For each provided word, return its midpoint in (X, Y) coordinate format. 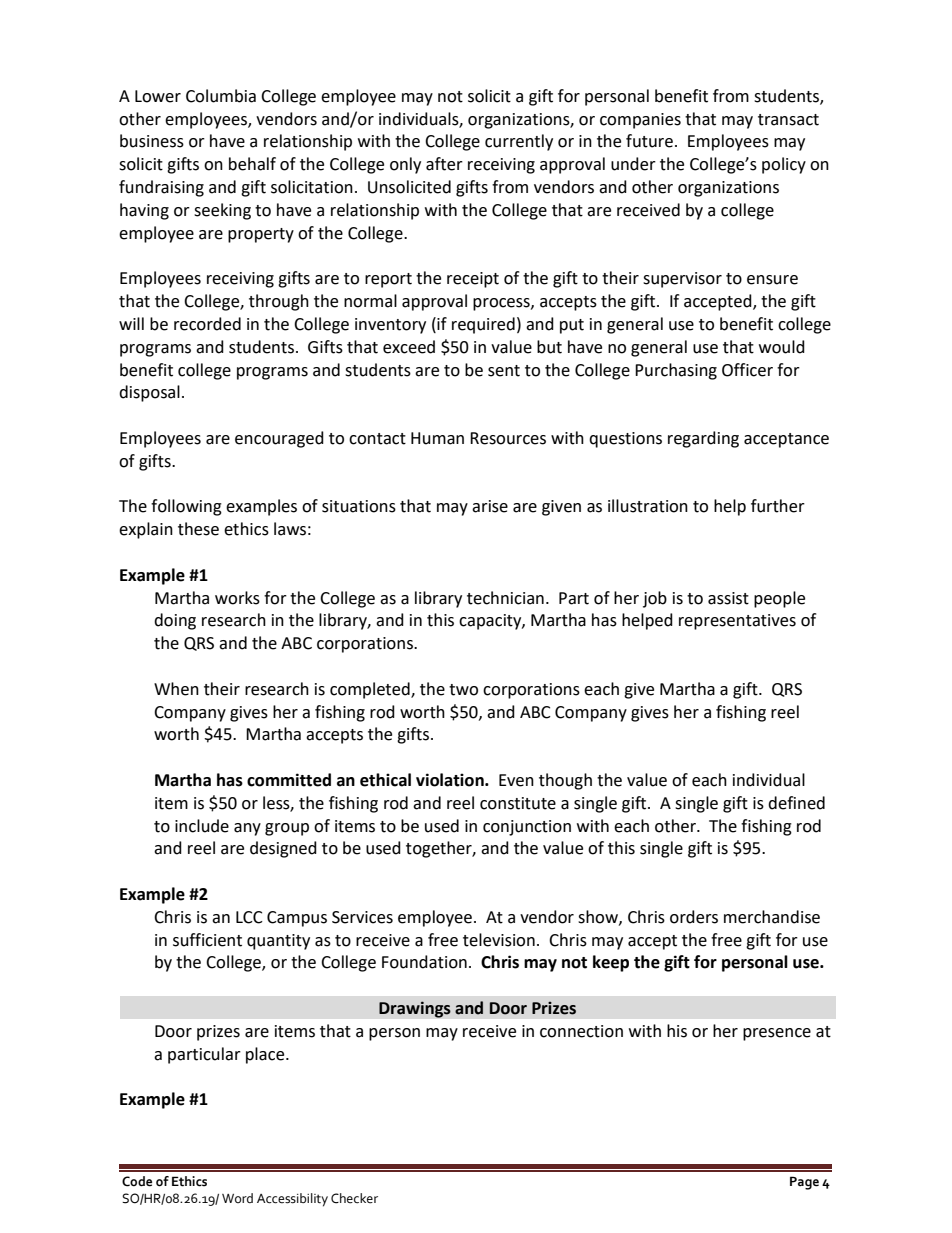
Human (437, 438)
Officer (747, 370)
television (499, 940)
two (463, 690)
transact (788, 120)
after (444, 164)
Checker (354, 1198)
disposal (149, 393)
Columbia (221, 96)
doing (175, 621)
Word (237, 1198)
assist (728, 598)
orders (694, 917)
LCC (249, 917)
